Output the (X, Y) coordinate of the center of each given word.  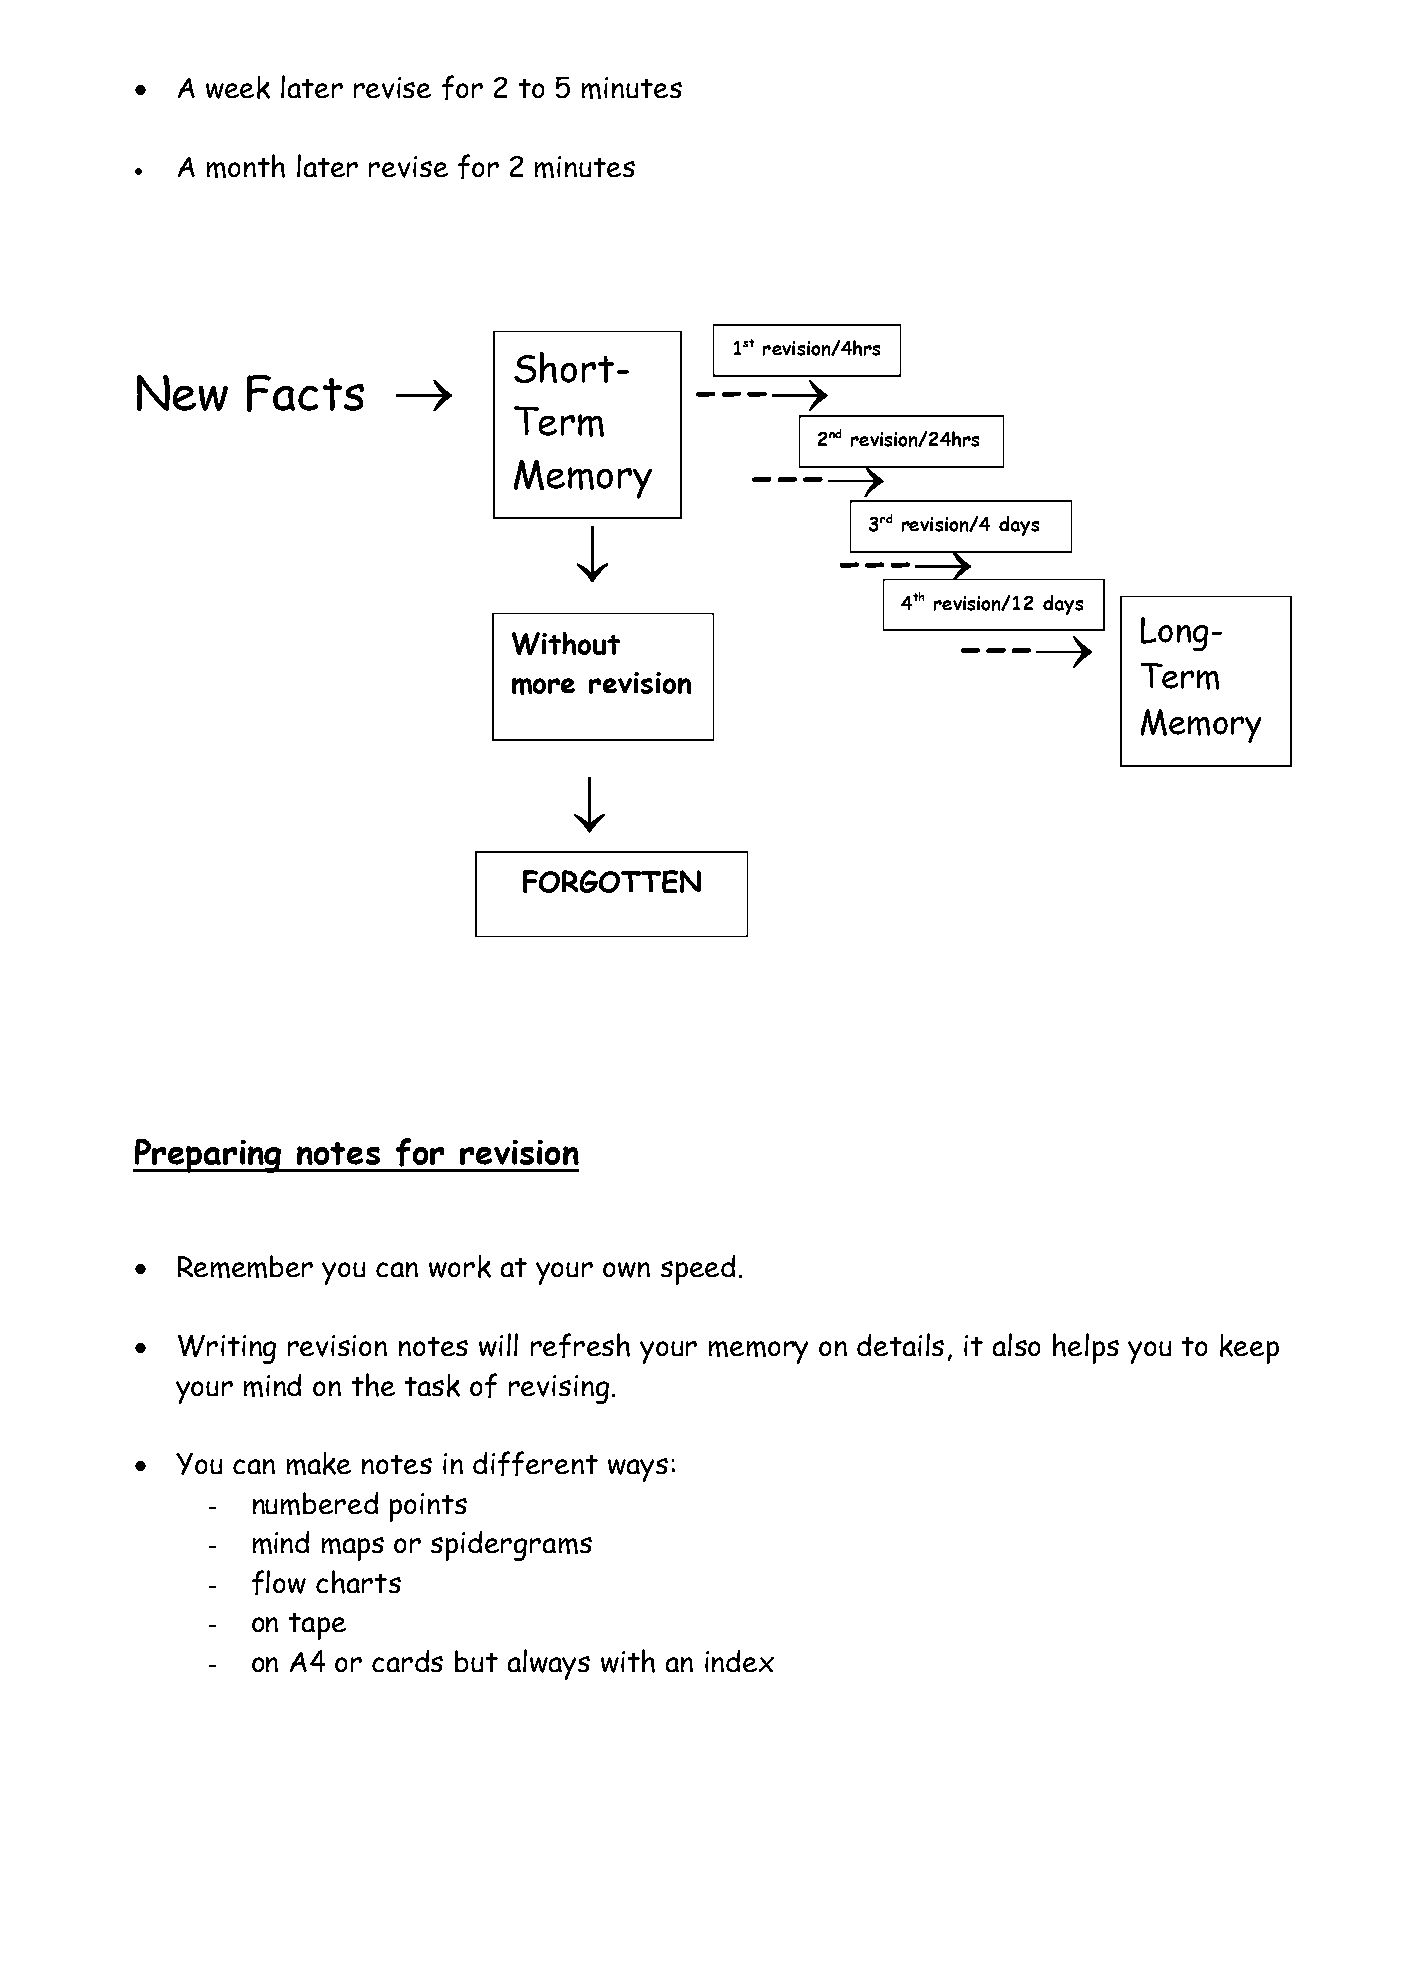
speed (698, 1270)
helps (1086, 1348)
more (543, 686)
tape (317, 1626)
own (626, 1270)
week (238, 87)
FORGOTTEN (612, 881)
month (246, 166)
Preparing (208, 1156)
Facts (305, 393)
